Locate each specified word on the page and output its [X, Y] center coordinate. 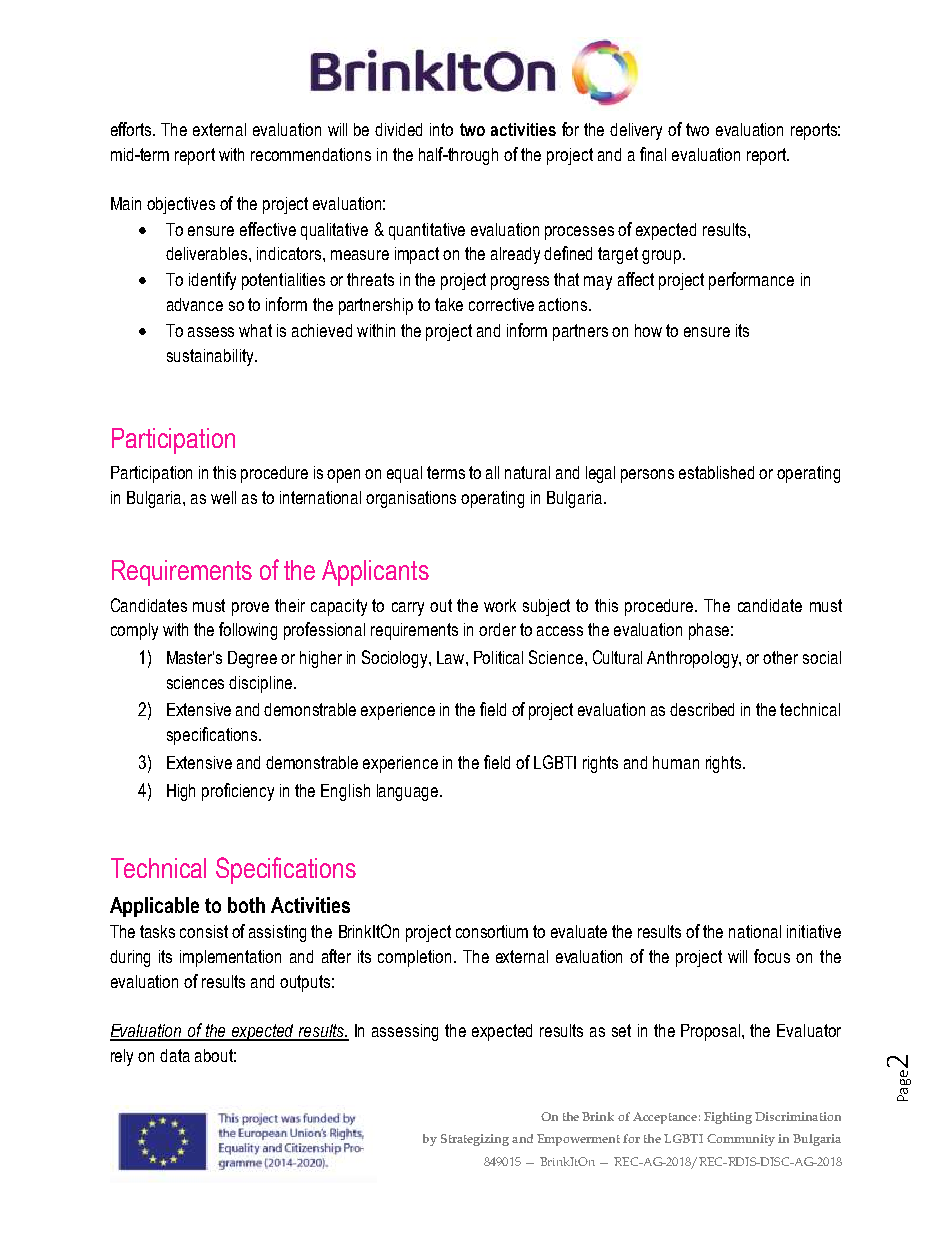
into [441, 129]
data [175, 1055]
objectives [181, 205]
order [497, 629]
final [653, 154]
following [248, 631]
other [780, 657]
